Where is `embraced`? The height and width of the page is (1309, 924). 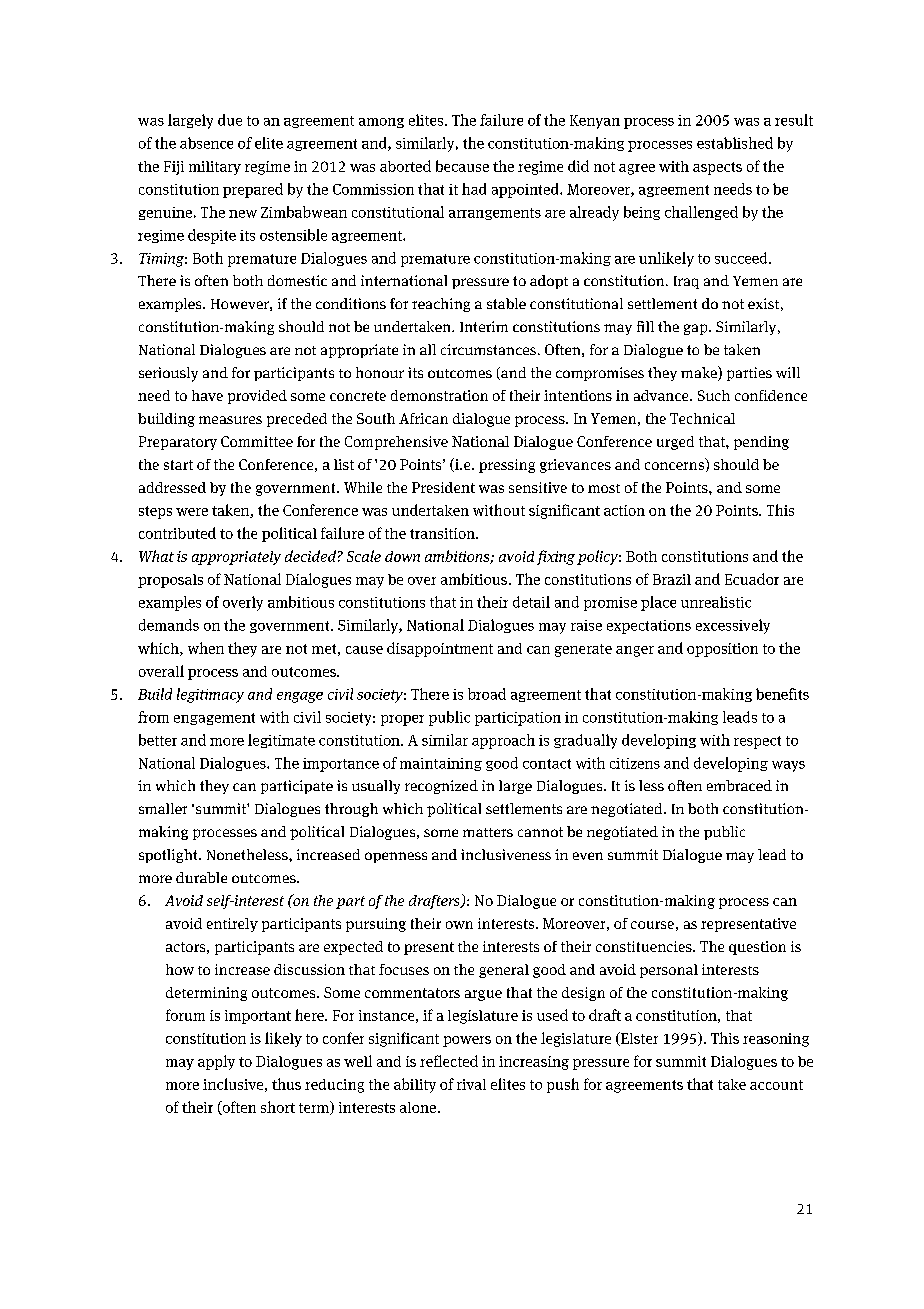 embraced is located at coordinates (739, 785).
